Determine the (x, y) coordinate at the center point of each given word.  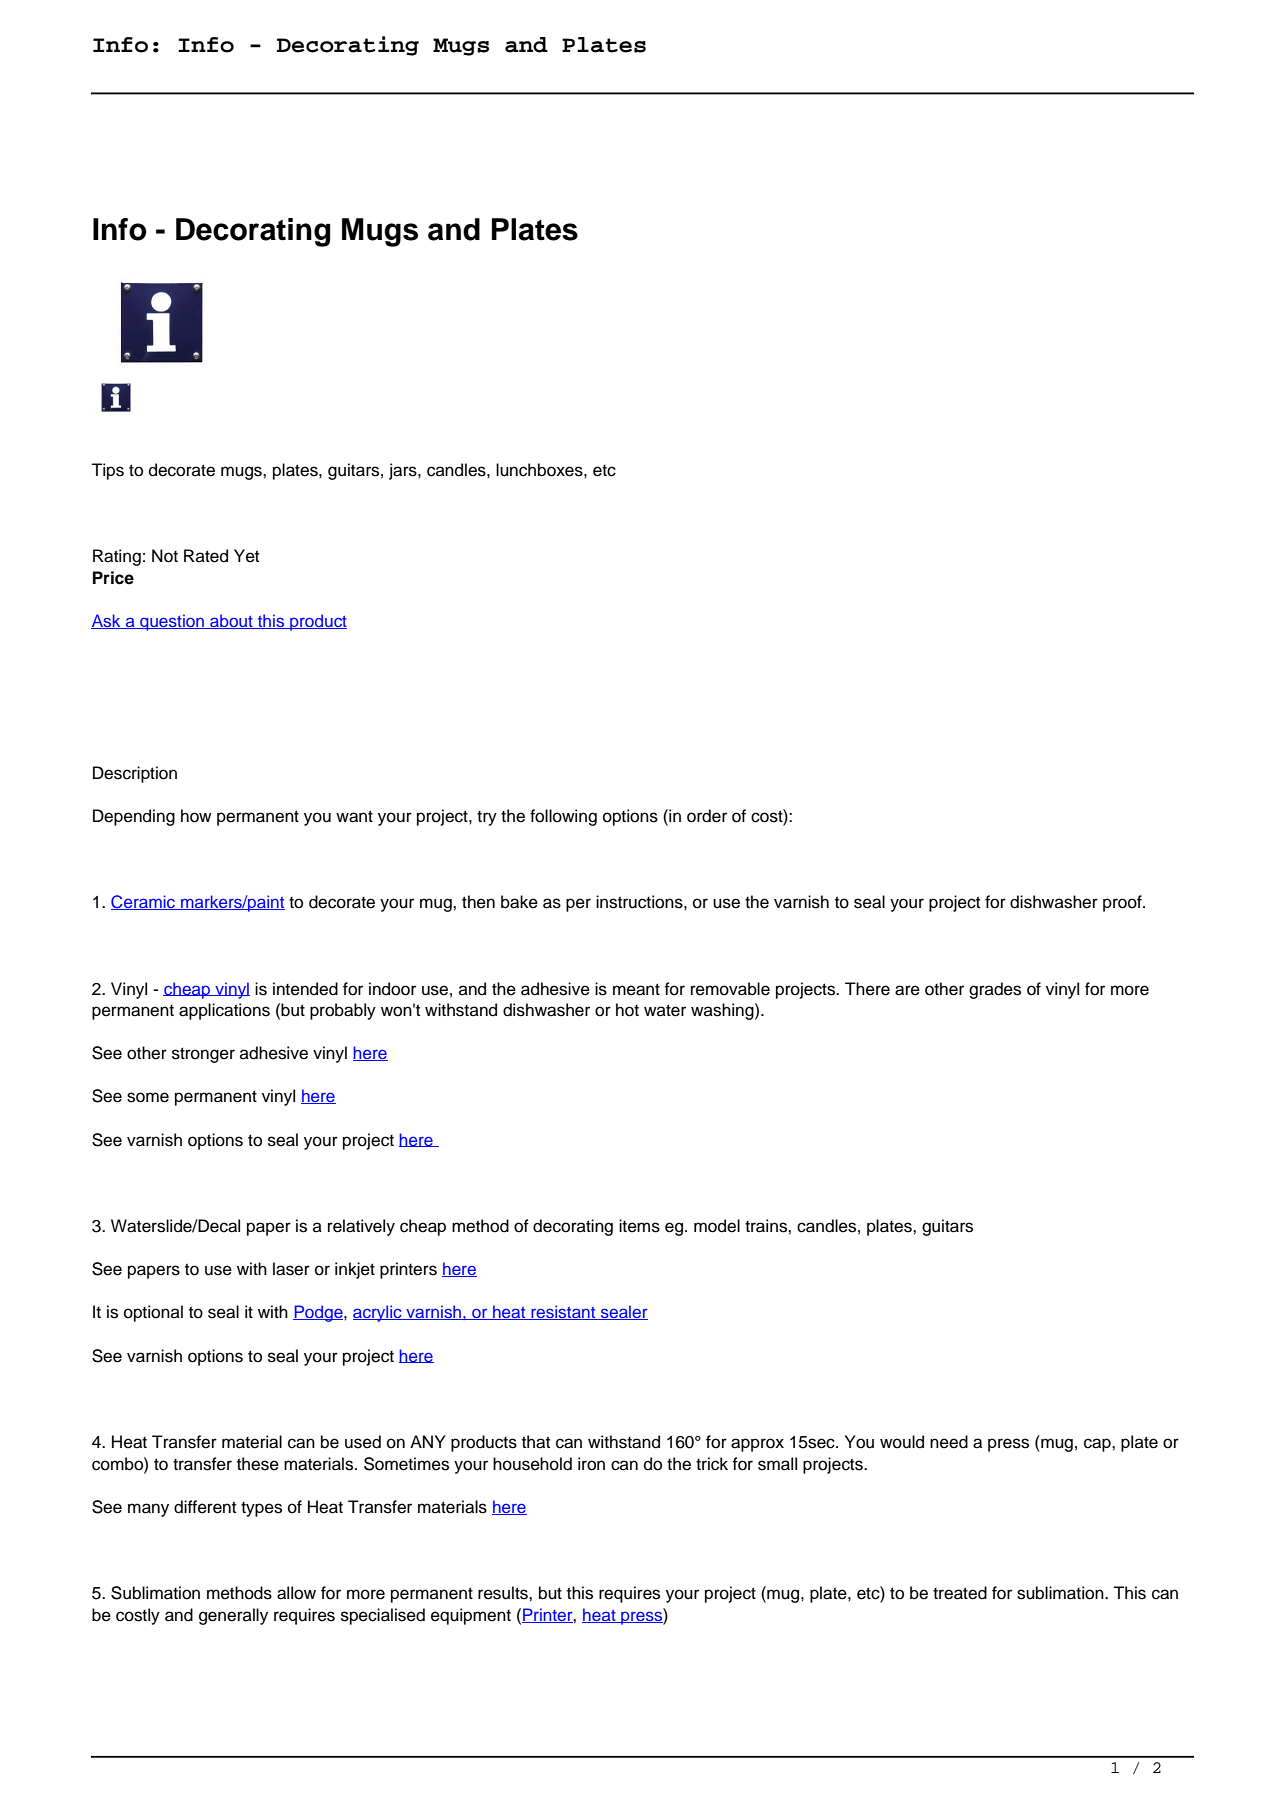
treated (960, 1593)
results (504, 1593)
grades (995, 990)
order (707, 816)
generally (233, 1616)
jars (404, 471)
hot (627, 1010)
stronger (203, 1055)
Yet (246, 556)
